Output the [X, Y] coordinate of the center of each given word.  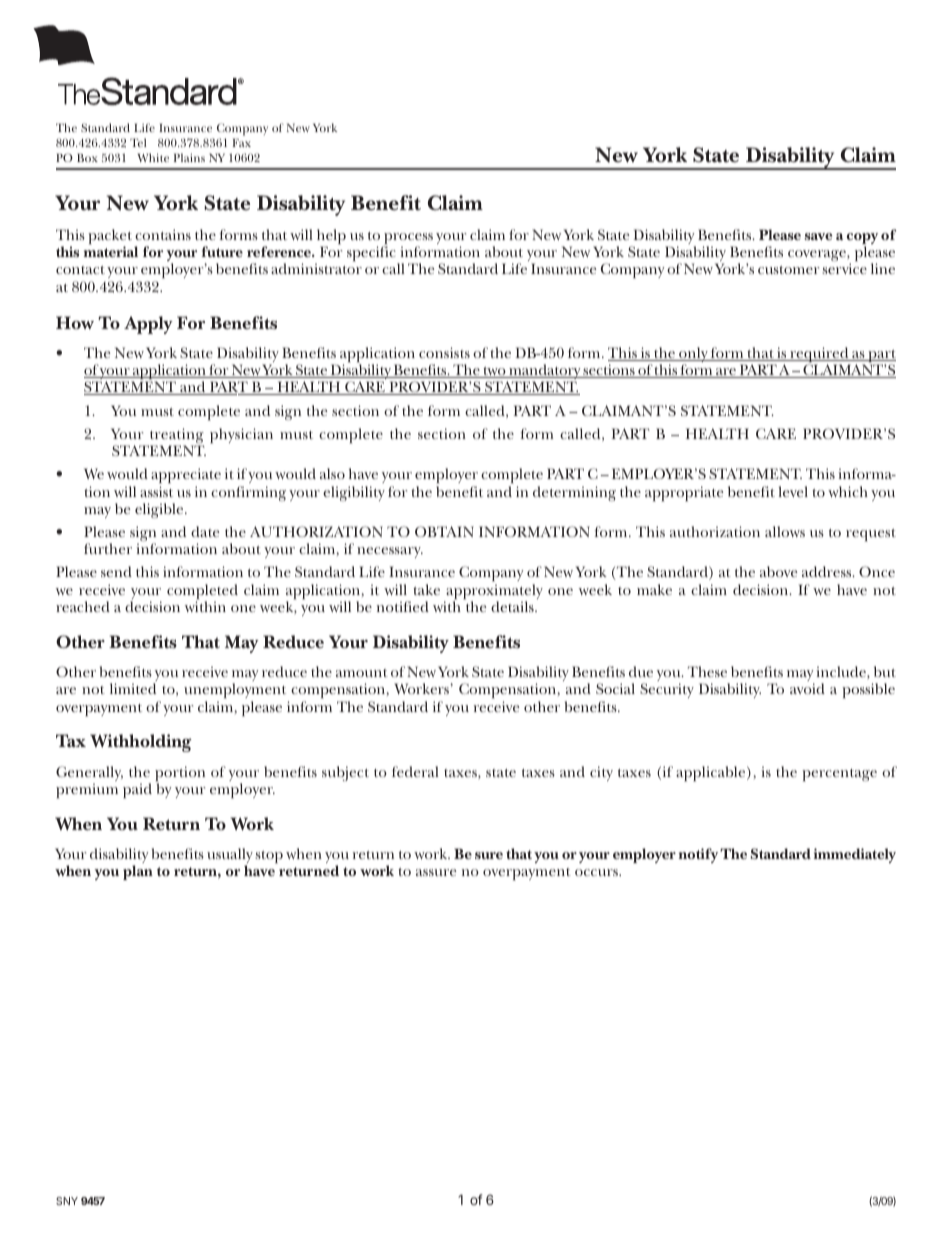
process [408, 240]
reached [83, 606]
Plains [189, 157]
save [818, 236]
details [513, 606]
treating [176, 437]
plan [138, 872]
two [494, 372]
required [819, 356]
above [778, 571]
